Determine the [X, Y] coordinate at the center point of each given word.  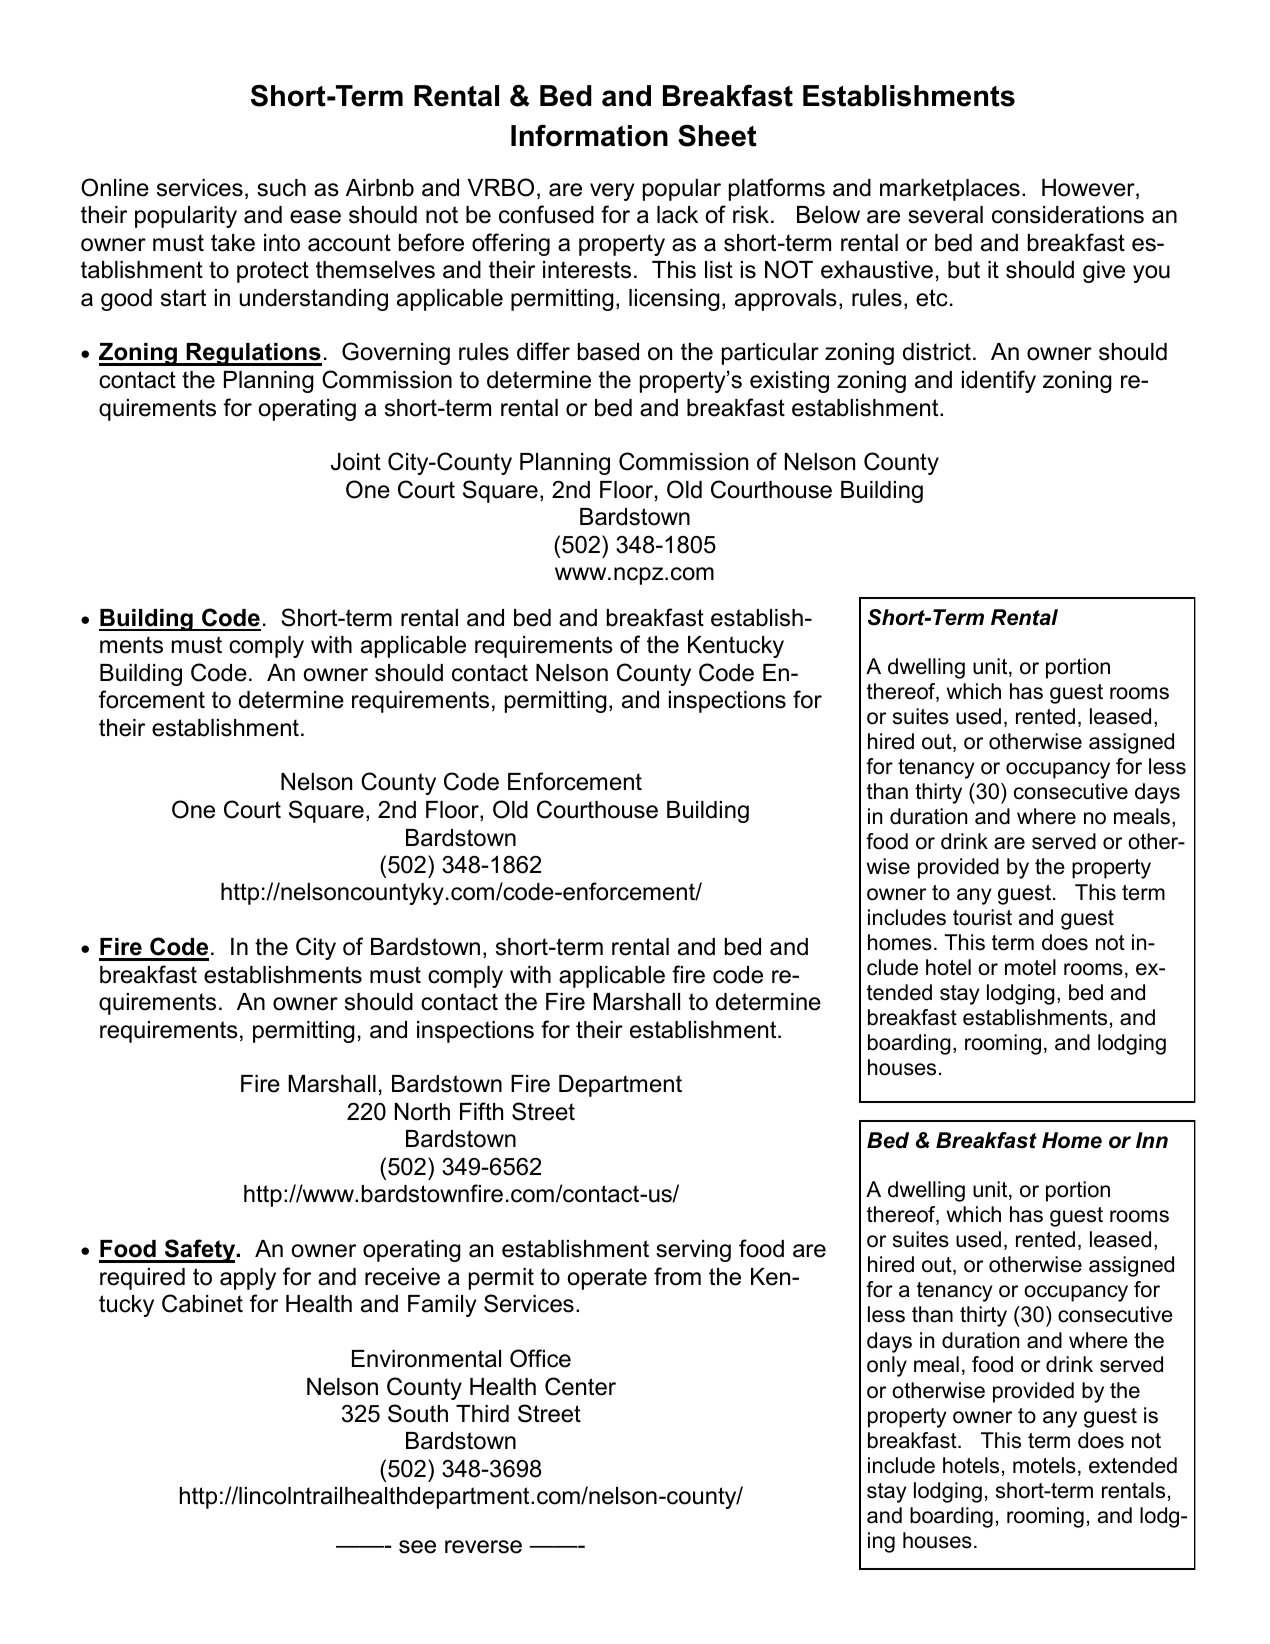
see [417, 1547]
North [422, 1112]
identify [999, 381]
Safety [200, 1251]
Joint [356, 462]
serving [693, 1251]
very [612, 192]
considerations [1068, 215]
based [608, 352]
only [887, 1366]
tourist [982, 917]
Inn [1152, 1140]
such [281, 188]
